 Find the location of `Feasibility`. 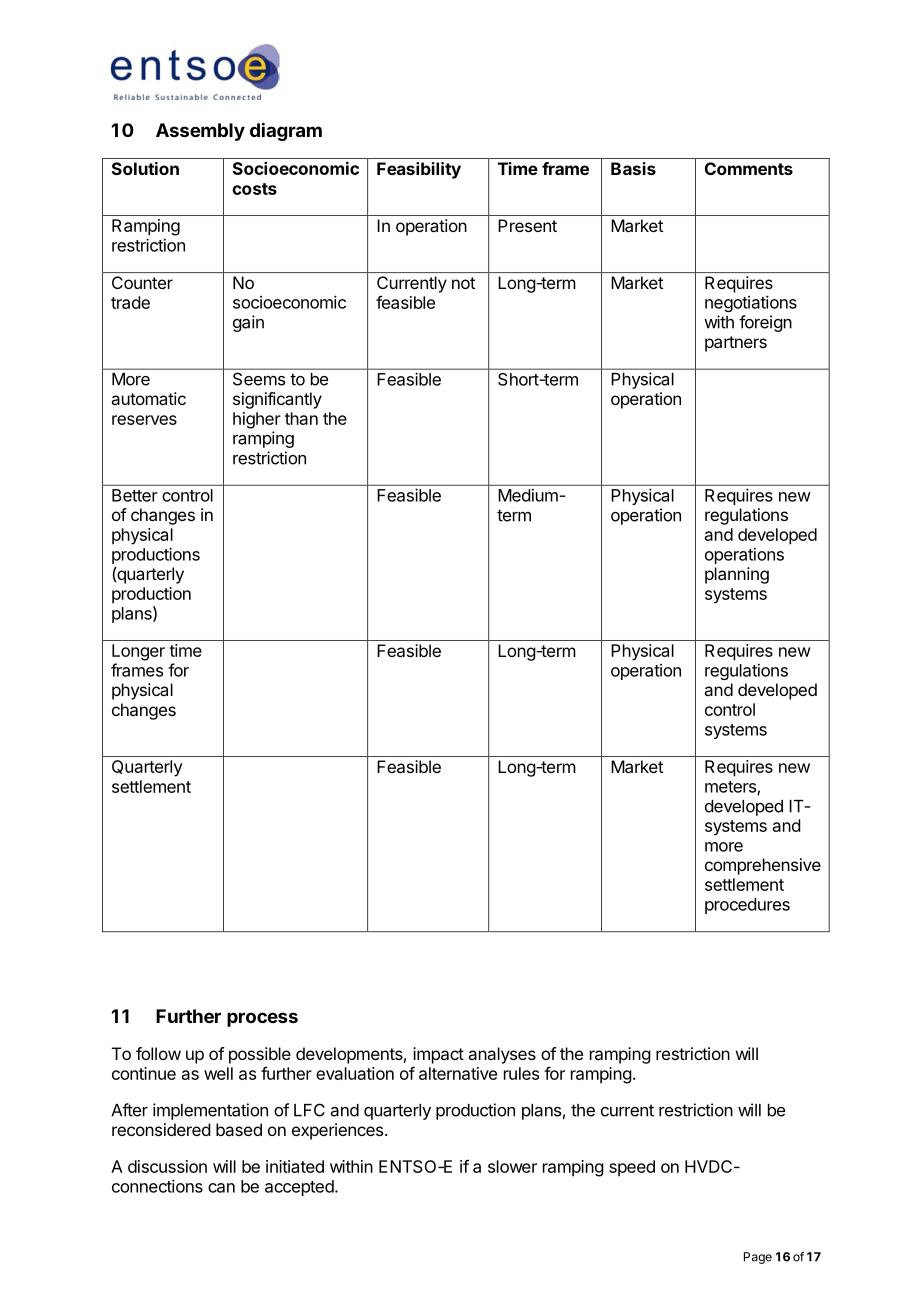

Feasibility is located at coordinates (419, 170).
